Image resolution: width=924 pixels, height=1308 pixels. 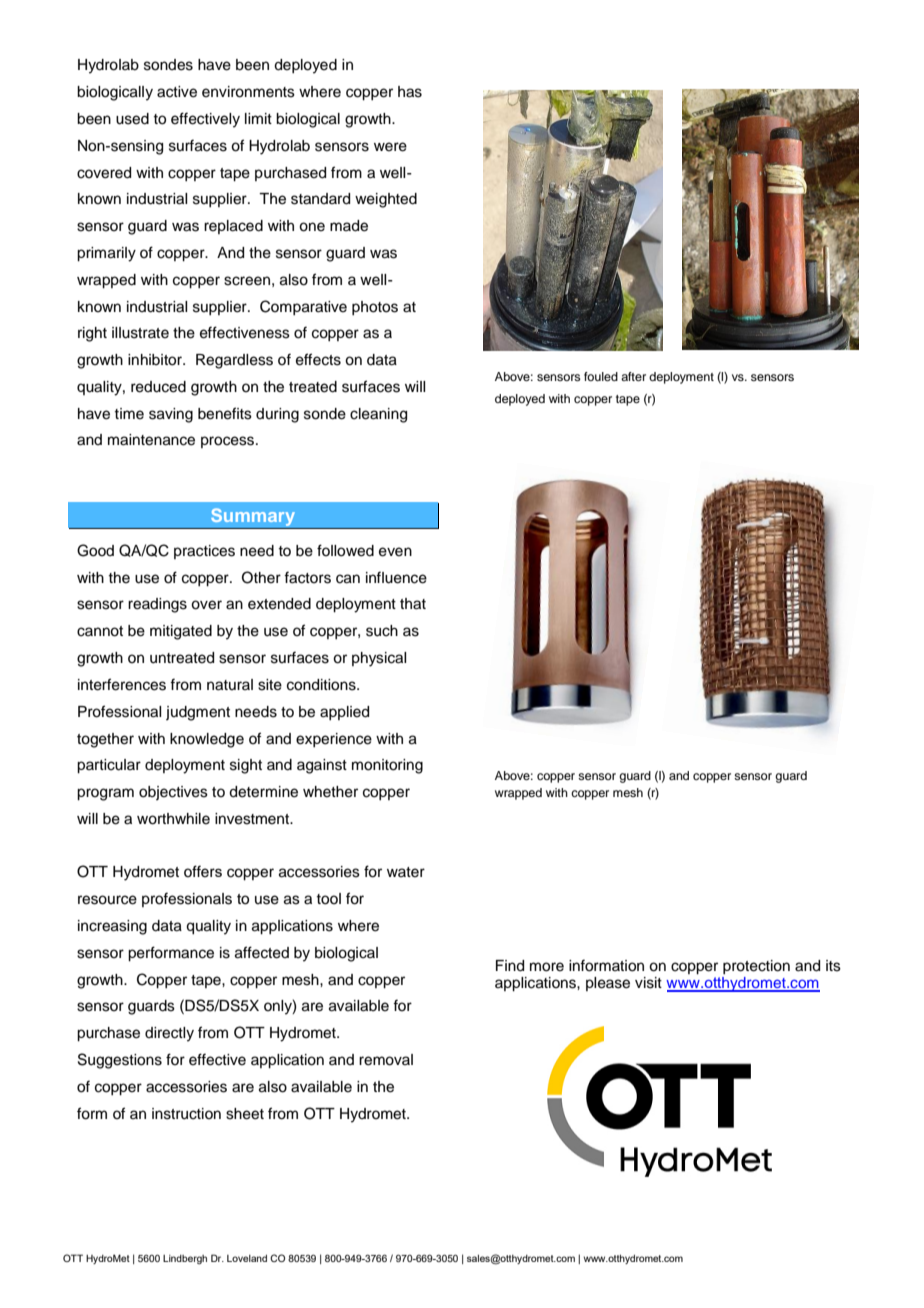 I want to click on active, so click(x=177, y=92).
